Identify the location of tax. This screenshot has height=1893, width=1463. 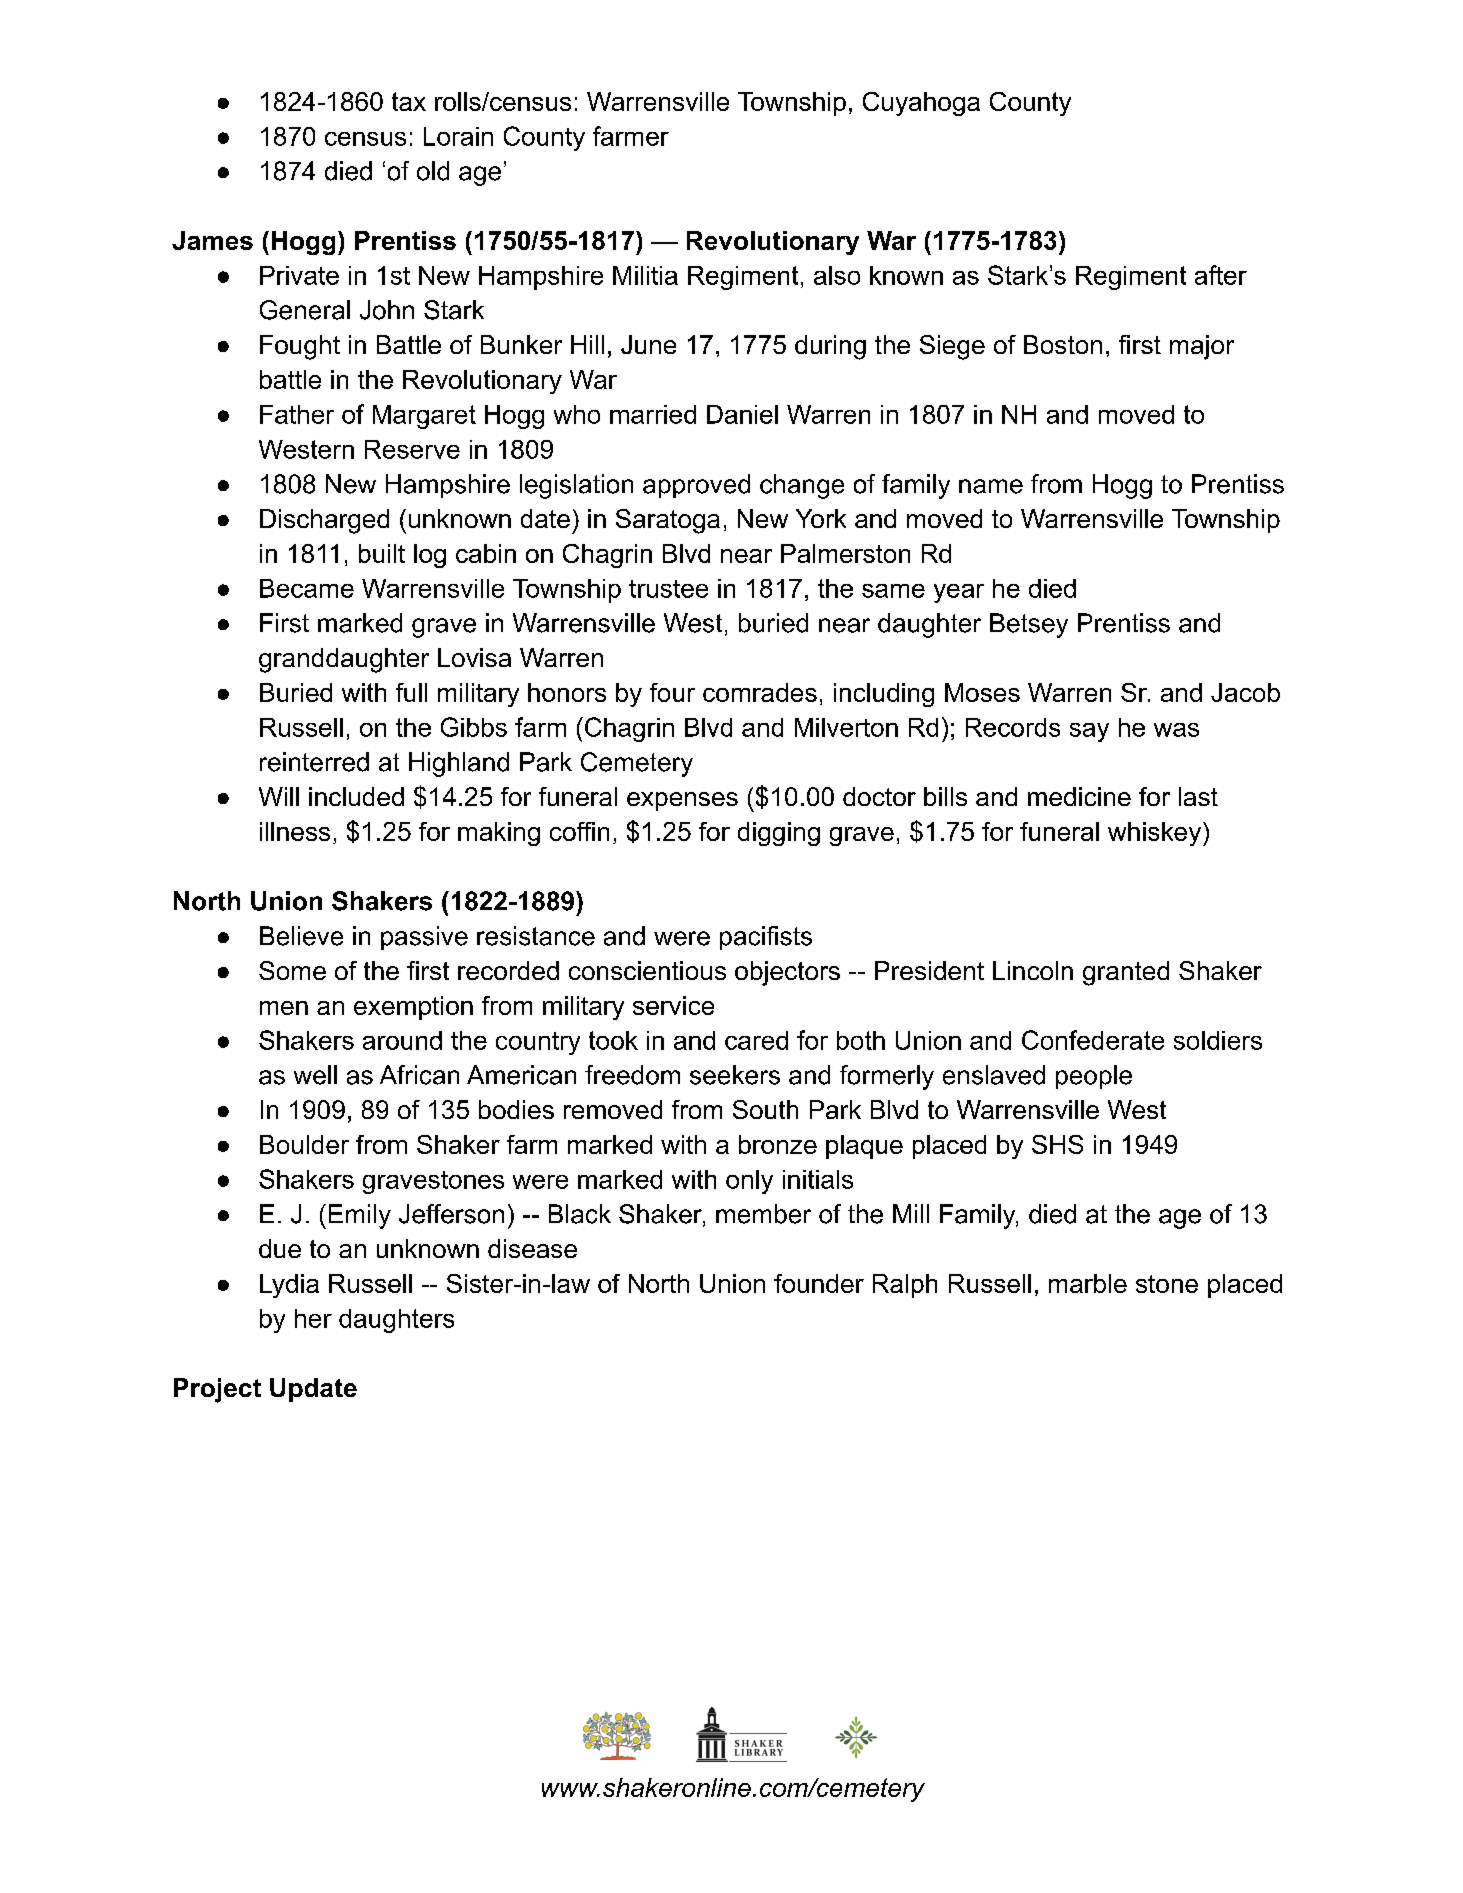
(409, 101).
